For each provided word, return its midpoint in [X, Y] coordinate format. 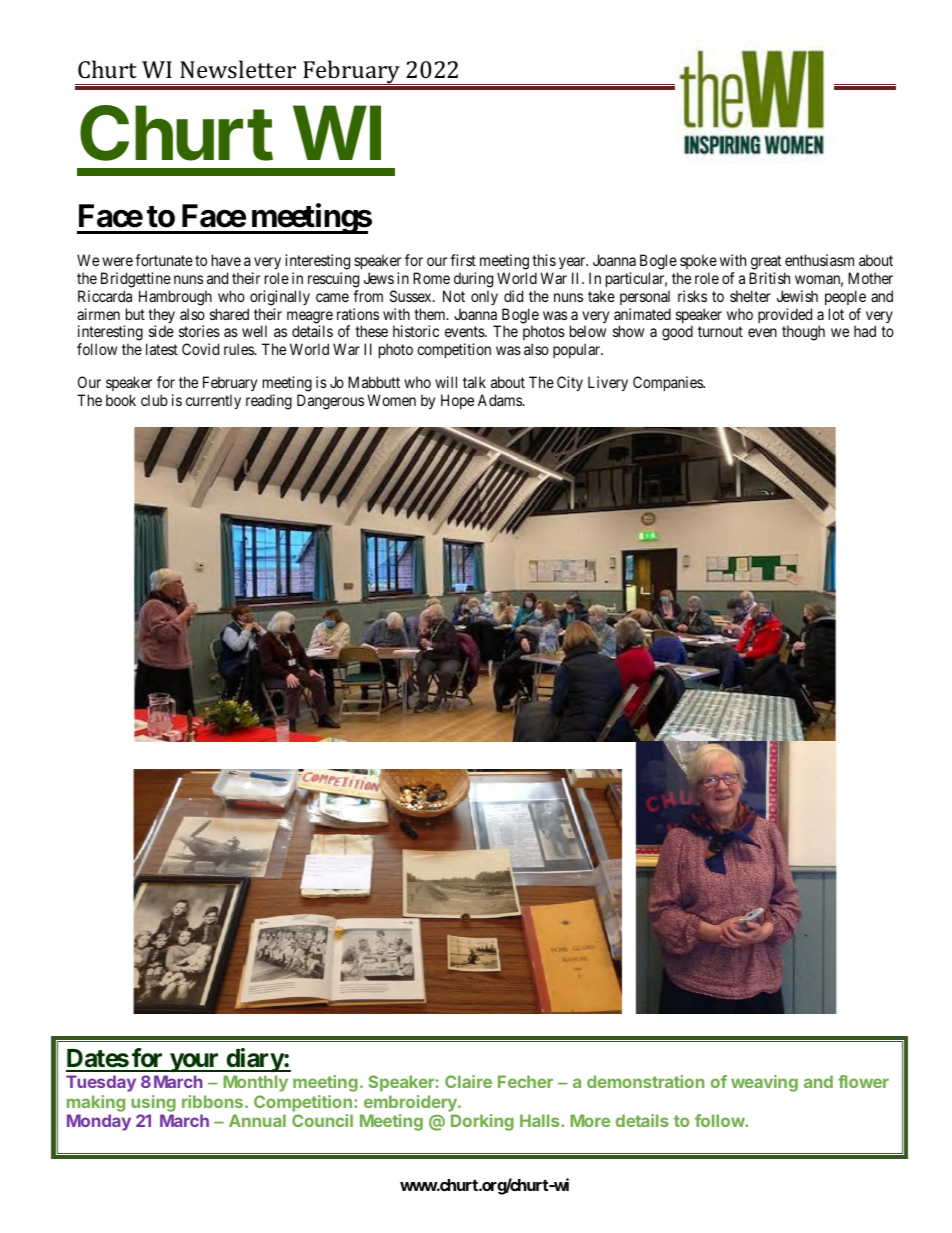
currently [213, 401]
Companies [668, 383]
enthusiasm [819, 260]
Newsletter [238, 69]
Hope [457, 401]
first [463, 260]
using [153, 1103]
